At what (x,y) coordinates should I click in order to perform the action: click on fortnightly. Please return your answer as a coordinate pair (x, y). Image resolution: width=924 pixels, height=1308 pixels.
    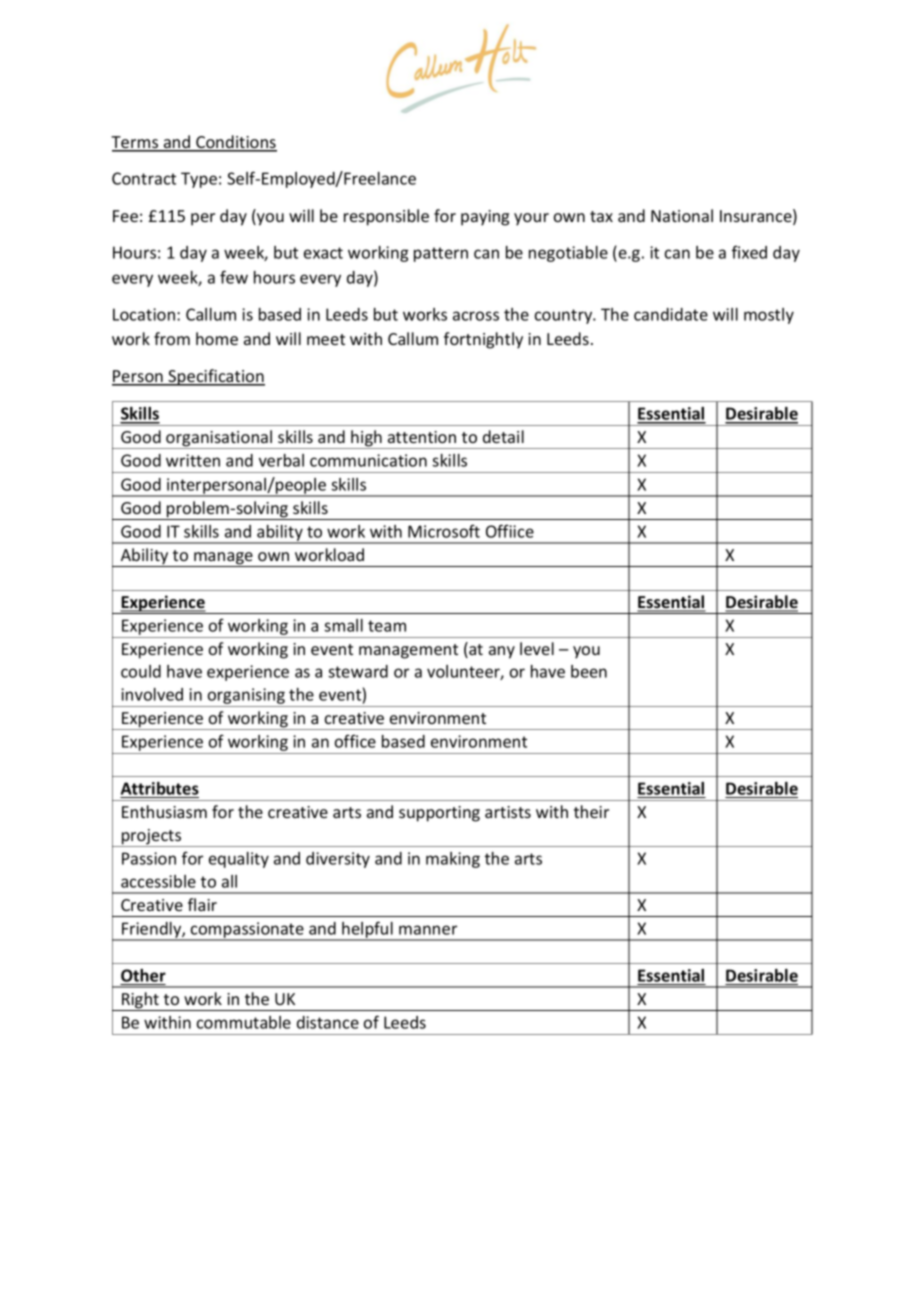
    Looking at the image, I should click on (483, 340).
